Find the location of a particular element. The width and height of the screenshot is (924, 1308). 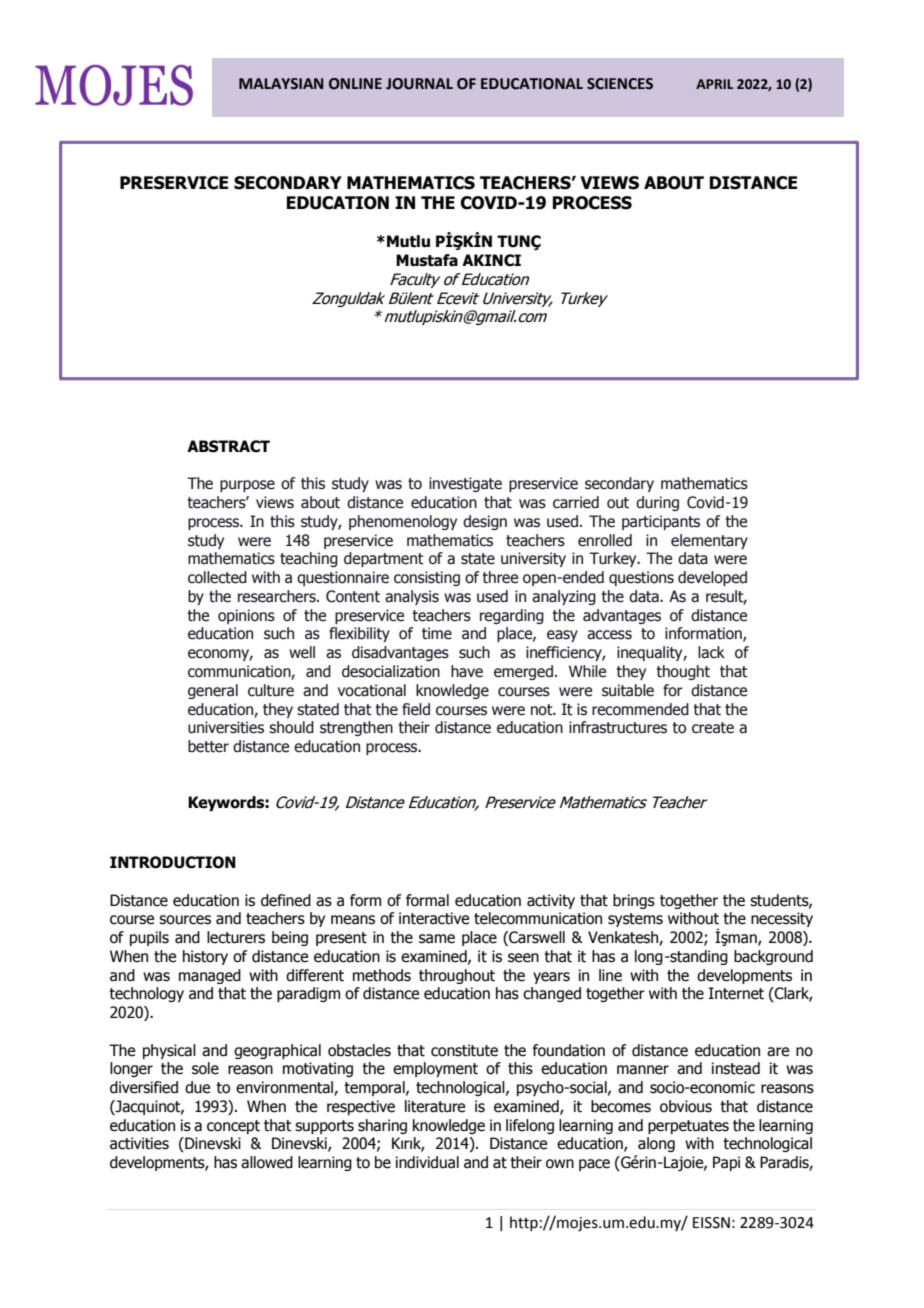

JOURNAL is located at coordinates (419, 84).
